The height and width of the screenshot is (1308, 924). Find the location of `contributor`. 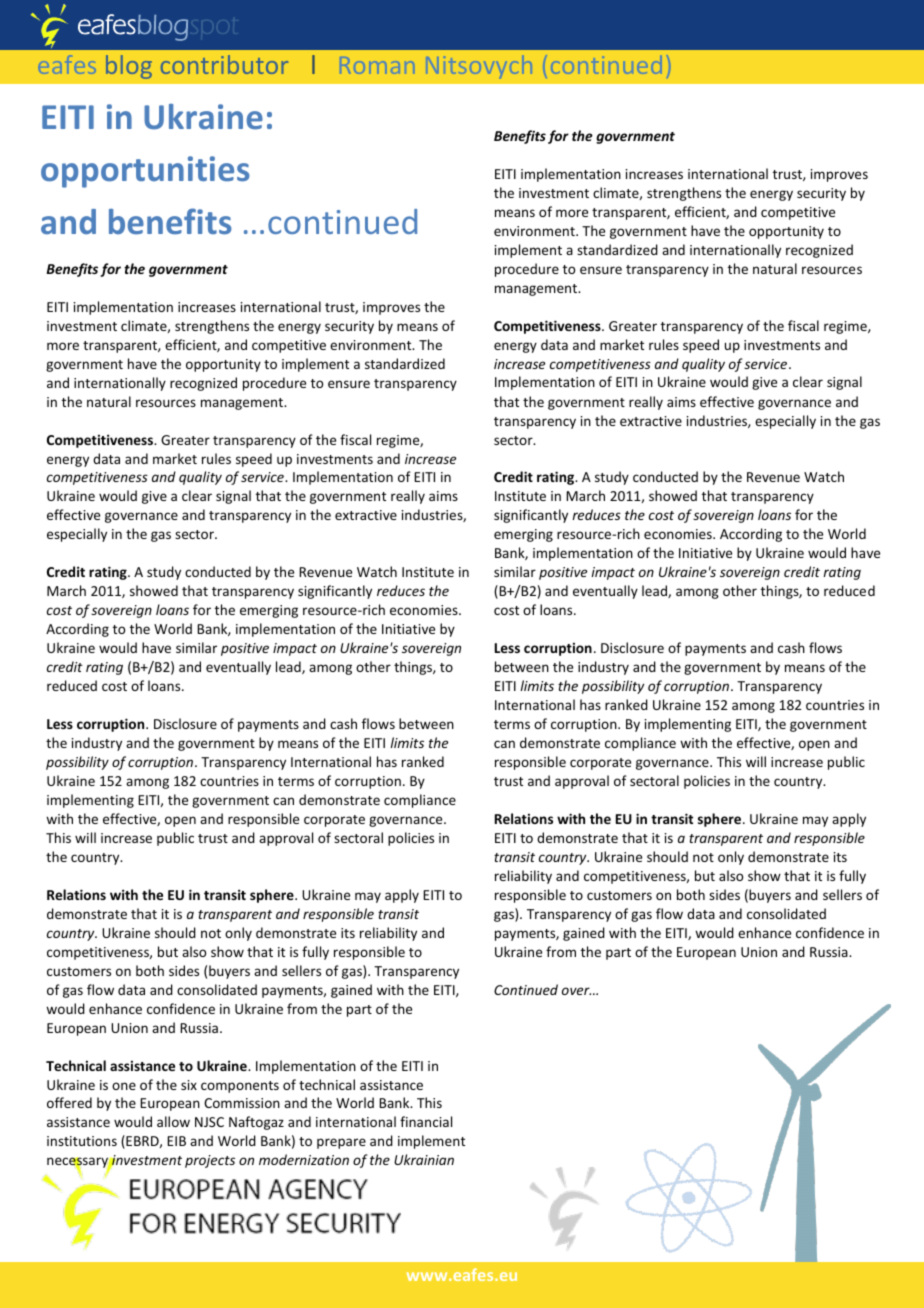

contributor is located at coordinates (224, 64).
